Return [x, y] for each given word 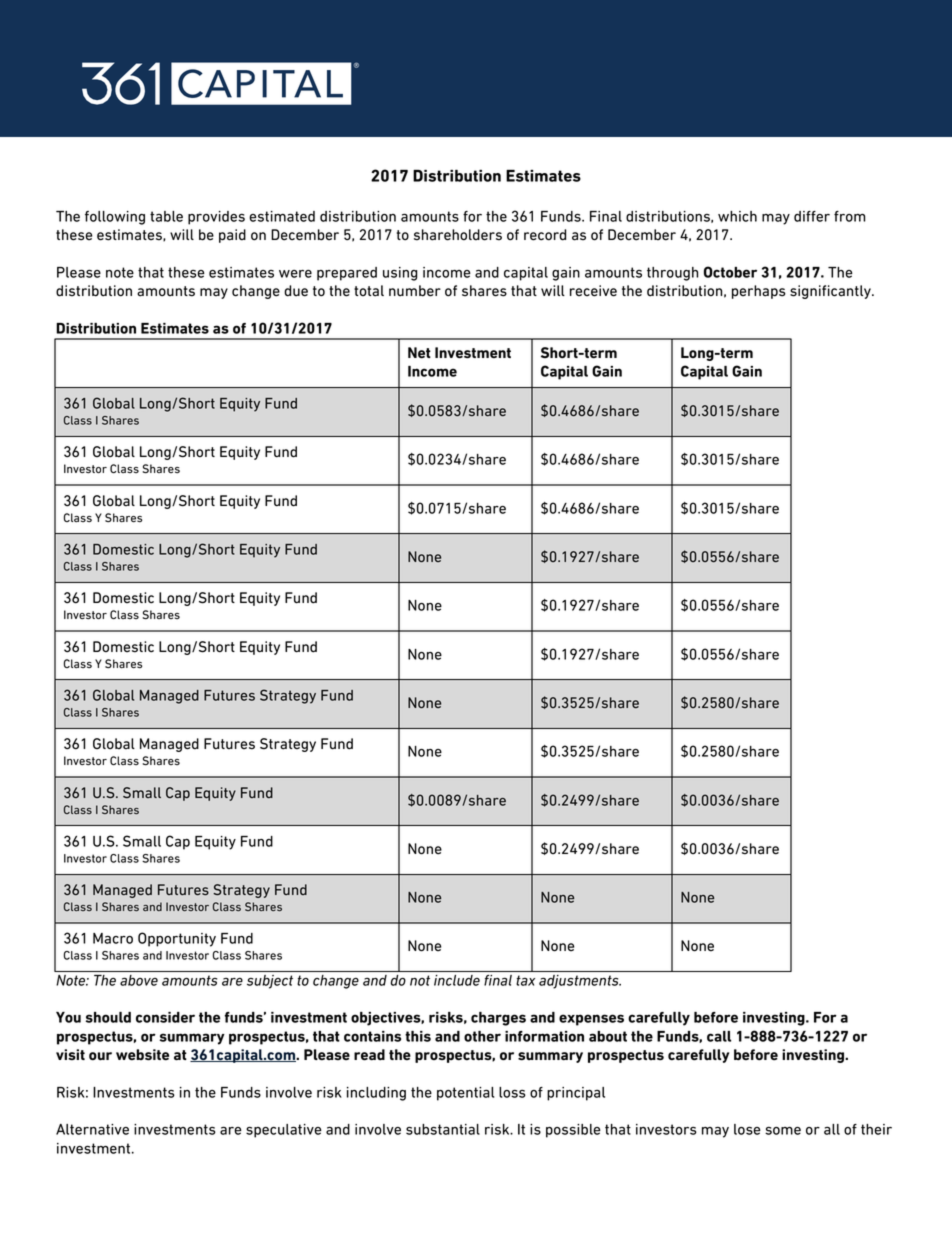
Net [419, 353]
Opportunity [177, 939]
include [457, 980]
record [545, 235]
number [415, 291]
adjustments [580, 982]
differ [812, 216]
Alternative [92, 1129]
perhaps [759, 292]
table [166, 216]
